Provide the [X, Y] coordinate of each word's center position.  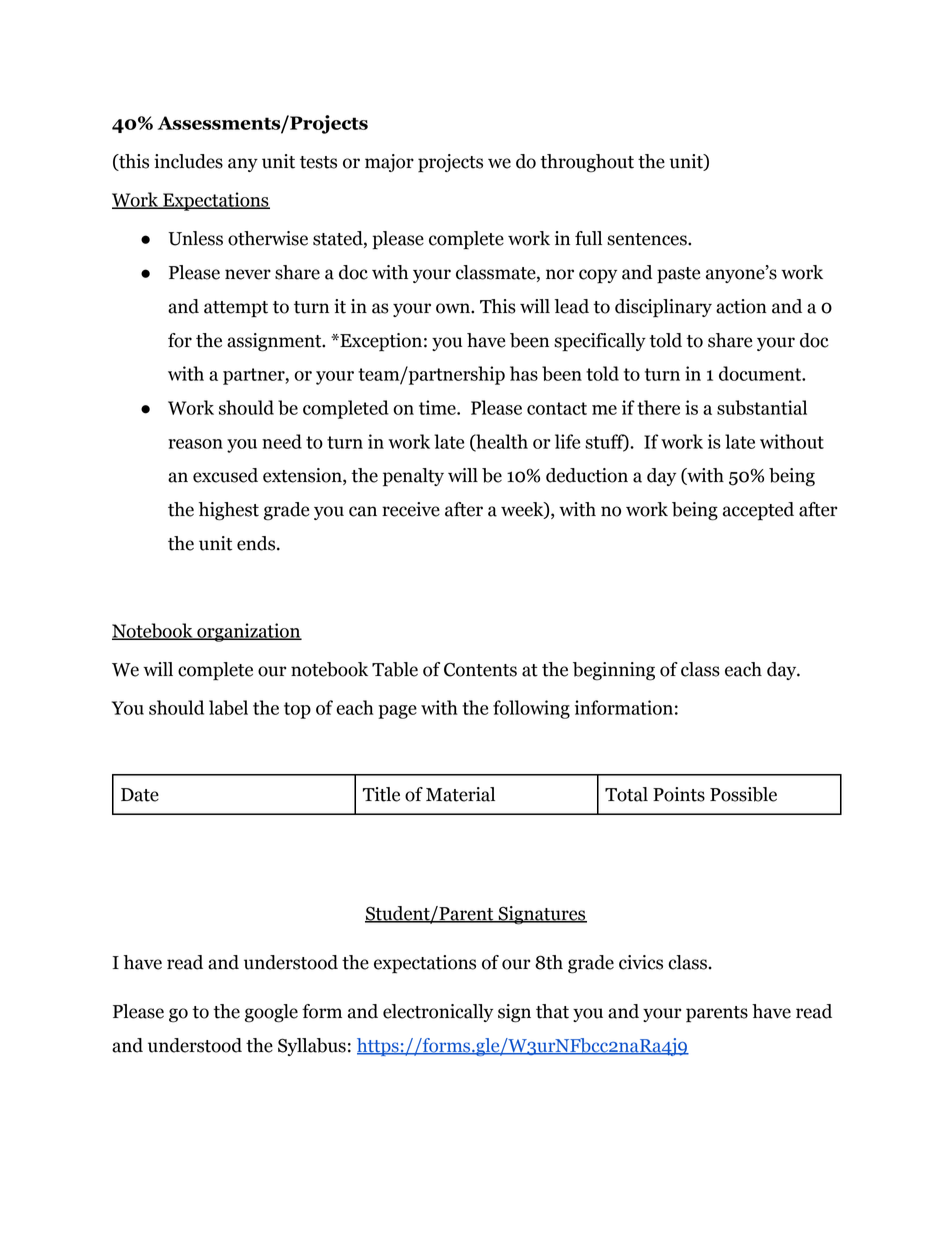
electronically [438, 1013]
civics [641, 962]
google [271, 1013]
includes [188, 161]
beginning [614, 671]
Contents [480, 669]
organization [248, 632]
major [389, 163]
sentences [648, 239]
